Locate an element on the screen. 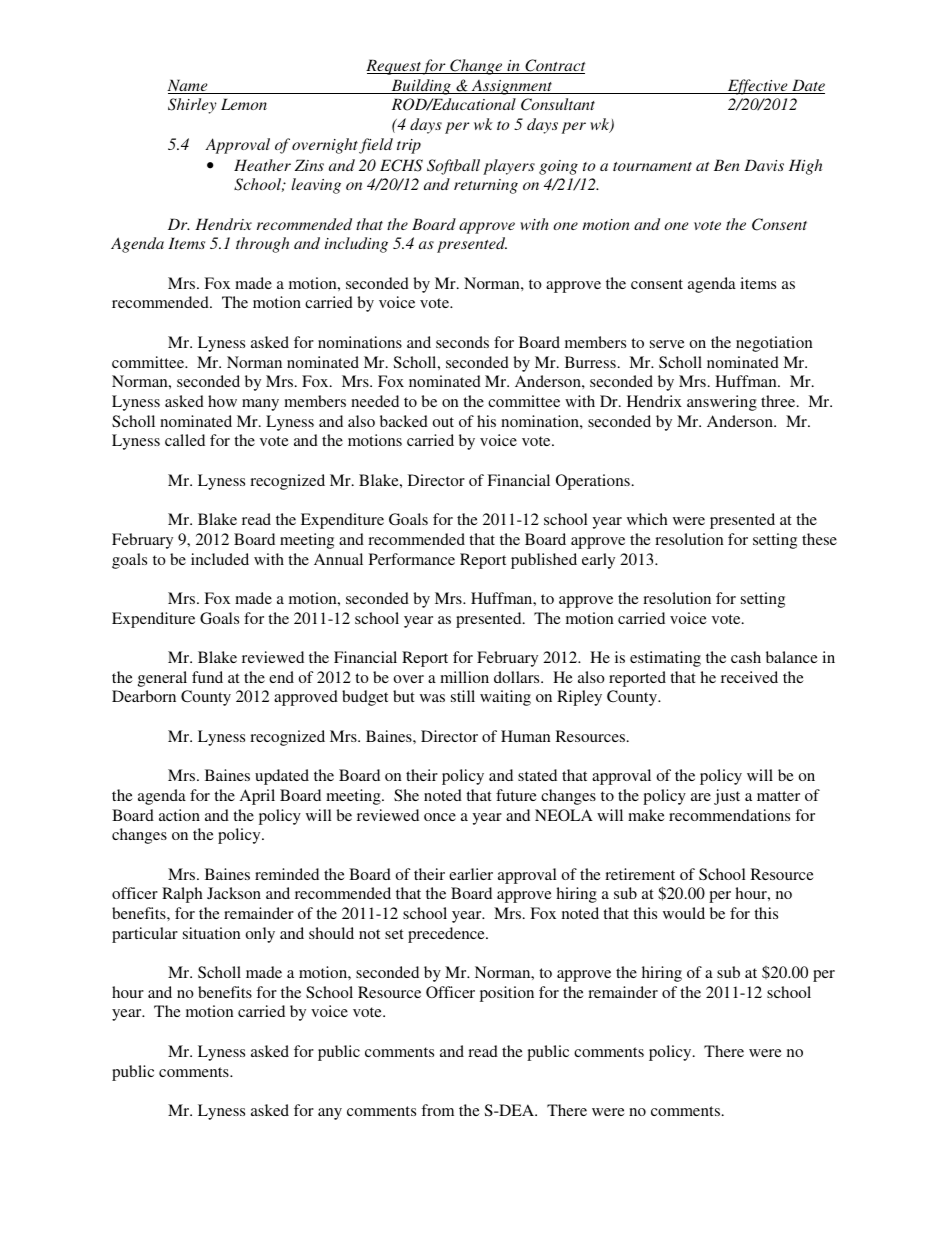 Image resolution: width=952 pixels, height=1233 pixels. received is located at coordinates (749, 677).
